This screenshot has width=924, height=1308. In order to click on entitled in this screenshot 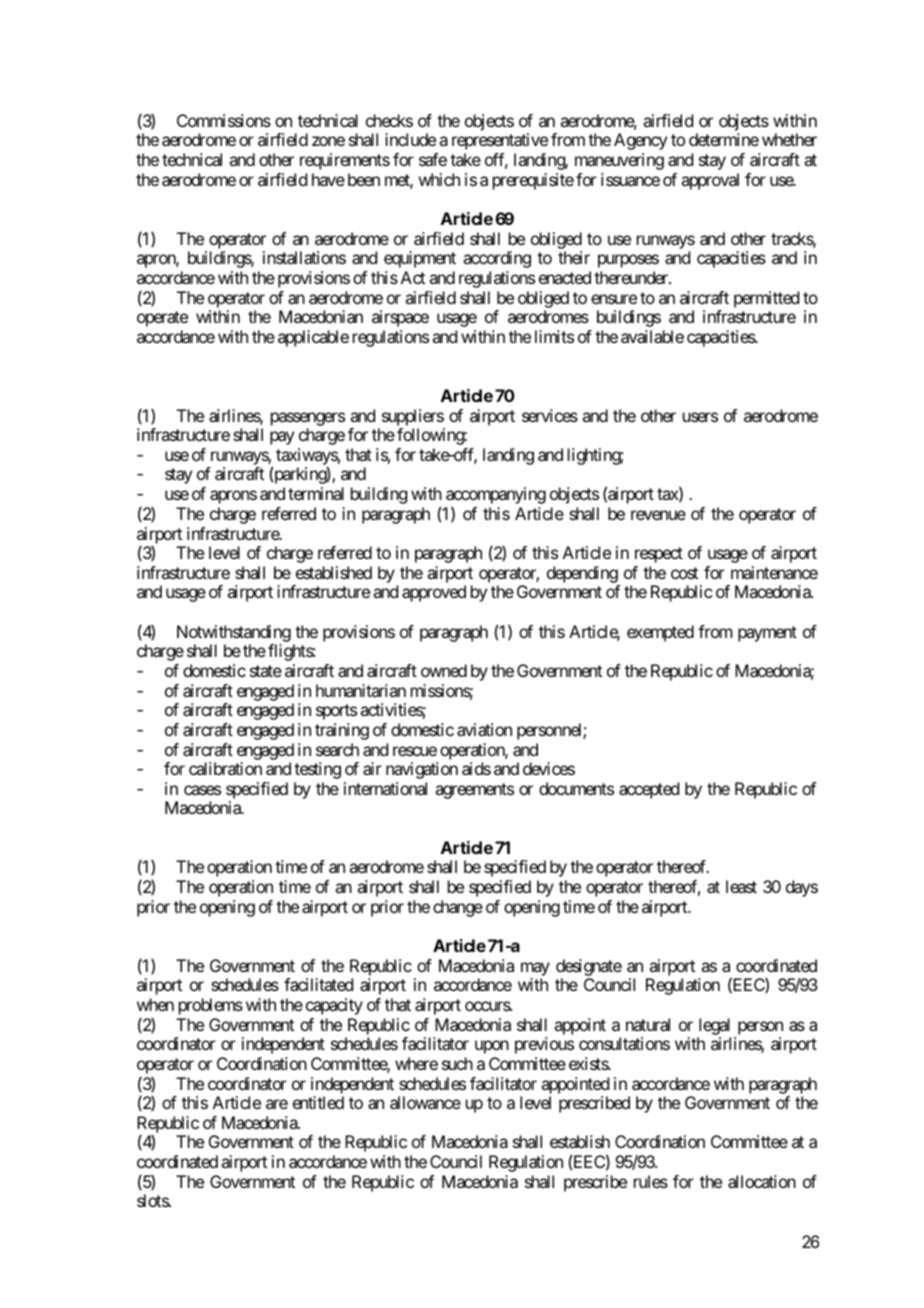, I will do `click(318, 1102)`.
